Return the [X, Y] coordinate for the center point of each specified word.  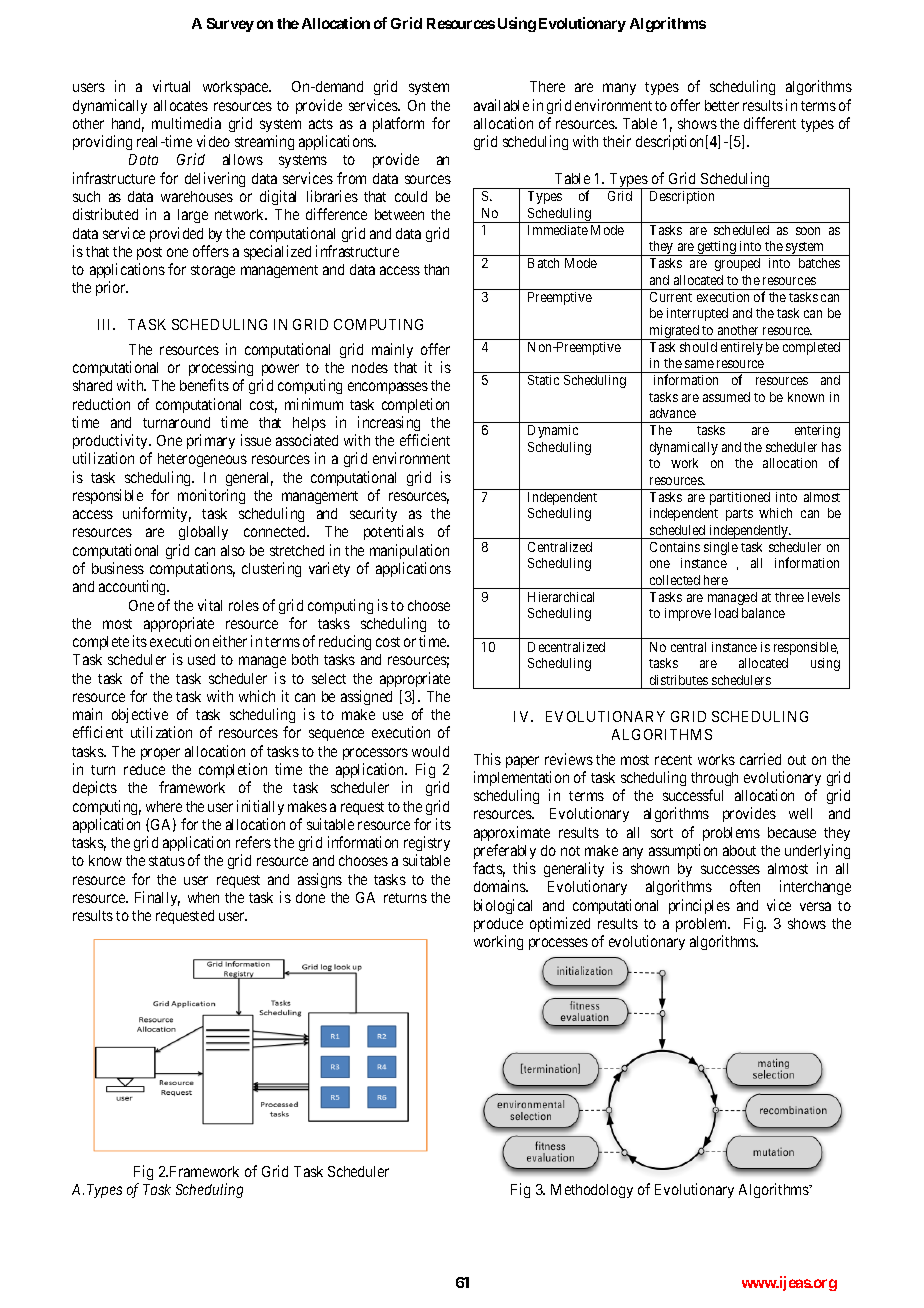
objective [140, 715]
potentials [394, 532]
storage [213, 271]
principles [699, 906]
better [722, 105]
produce [498, 925]
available [501, 105]
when [203, 897]
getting [716, 248]
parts [739, 515]
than [436, 269]
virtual [171, 86]
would [430, 751]
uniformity [157, 514]
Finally [157, 898]
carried [760, 759]
